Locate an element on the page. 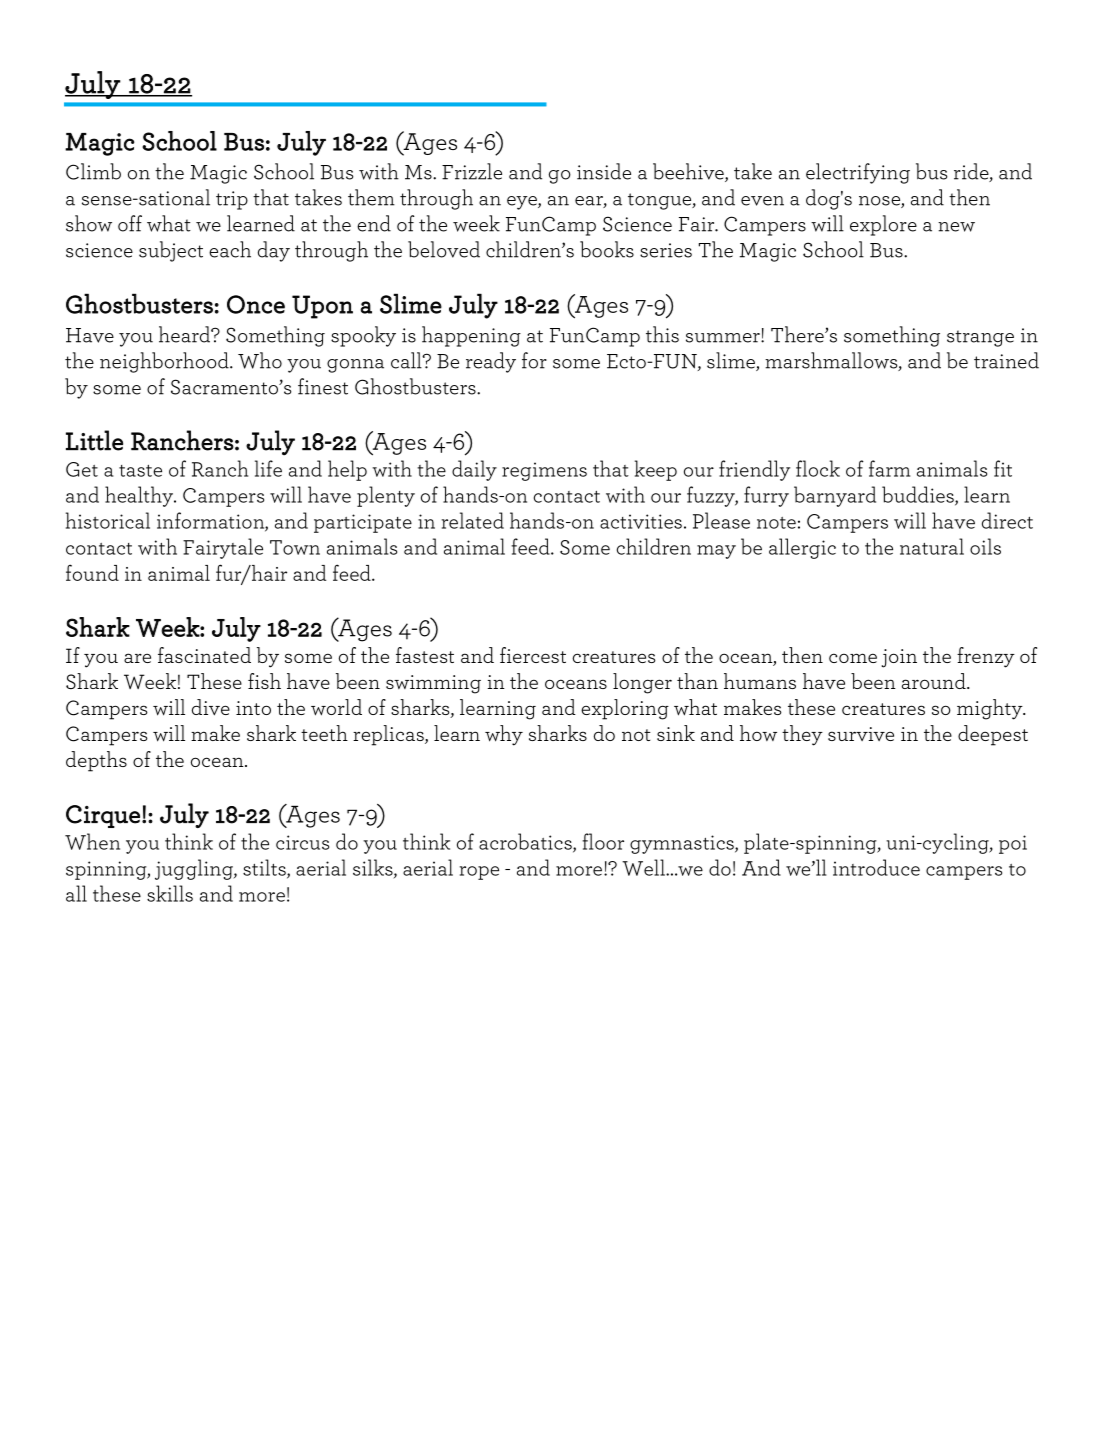 This page has width=1106, height=1431. eye is located at coordinates (523, 203).
